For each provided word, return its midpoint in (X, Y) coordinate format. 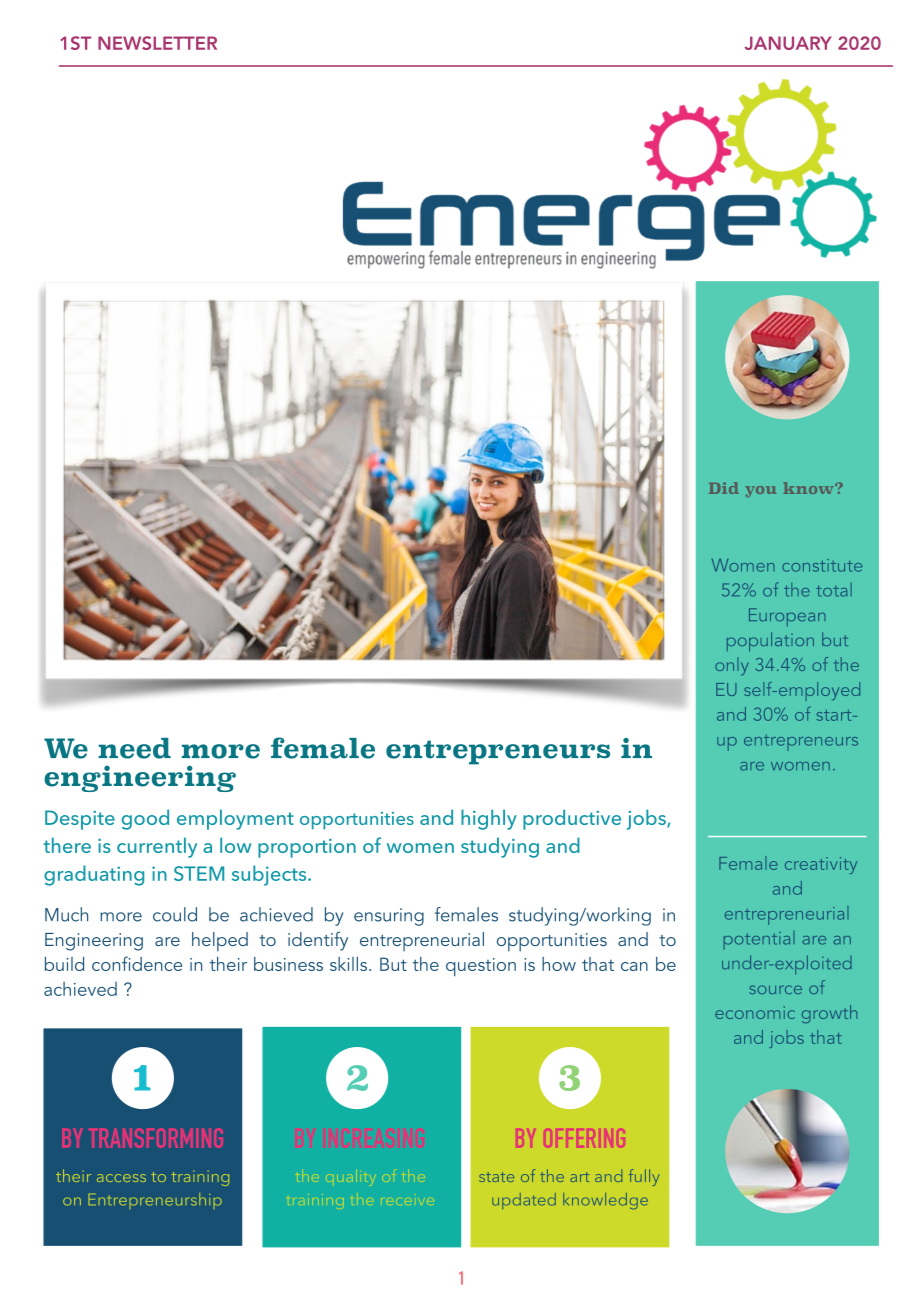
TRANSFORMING (156, 1138)
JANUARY (788, 43)
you (761, 491)
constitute (822, 565)
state (496, 1177)
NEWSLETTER (157, 43)
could (175, 914)
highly (489, 819)
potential (759, 940)
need (134, 748)
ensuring (389, 917)
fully (644, 1177)
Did (724, 488)
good (145, 819)
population (770, 642)
